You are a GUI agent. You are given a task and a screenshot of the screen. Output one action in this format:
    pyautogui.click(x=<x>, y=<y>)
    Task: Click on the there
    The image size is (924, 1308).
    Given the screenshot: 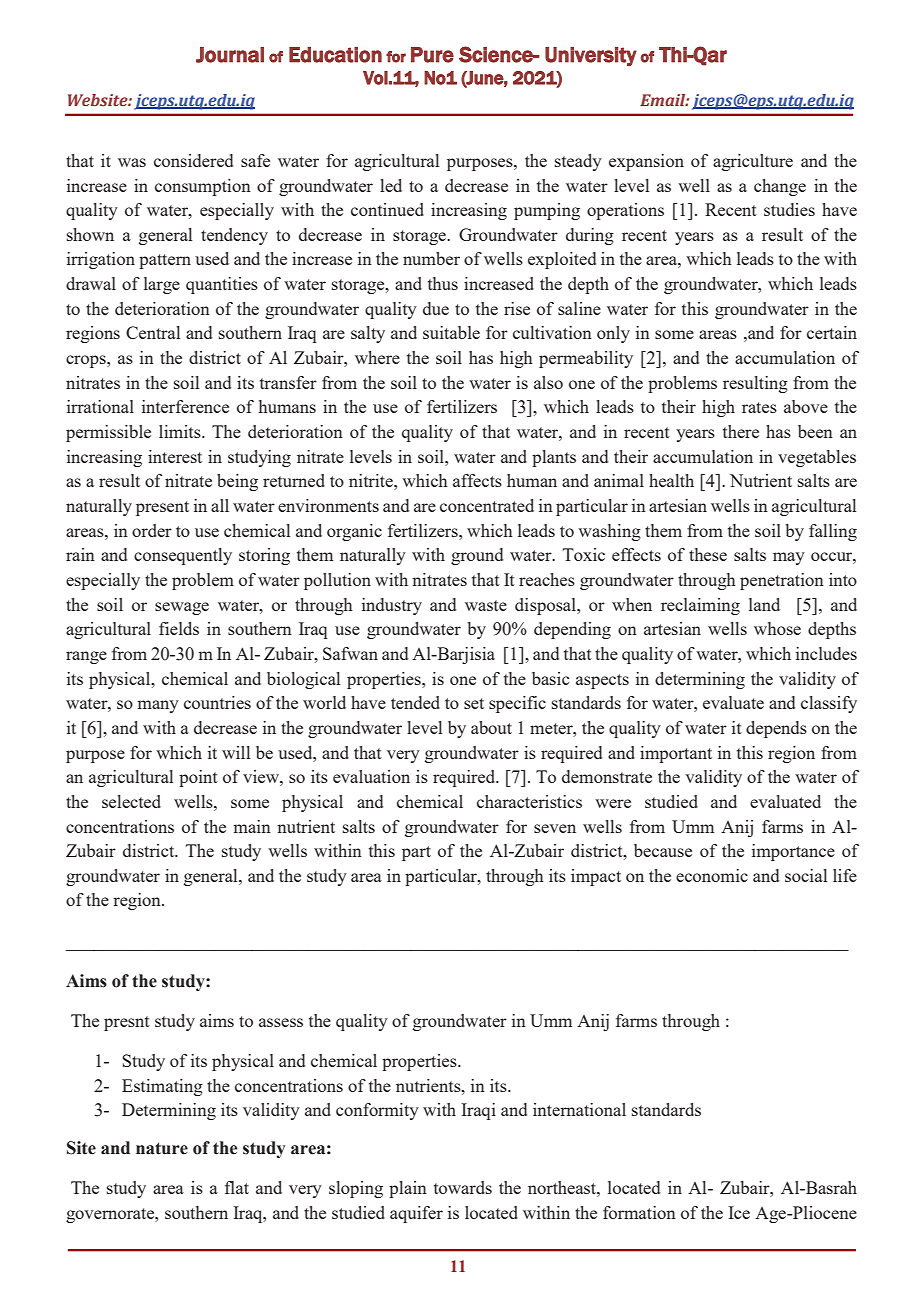 What is the action you would take?
    pyautogui.click(x=741, y=431)
